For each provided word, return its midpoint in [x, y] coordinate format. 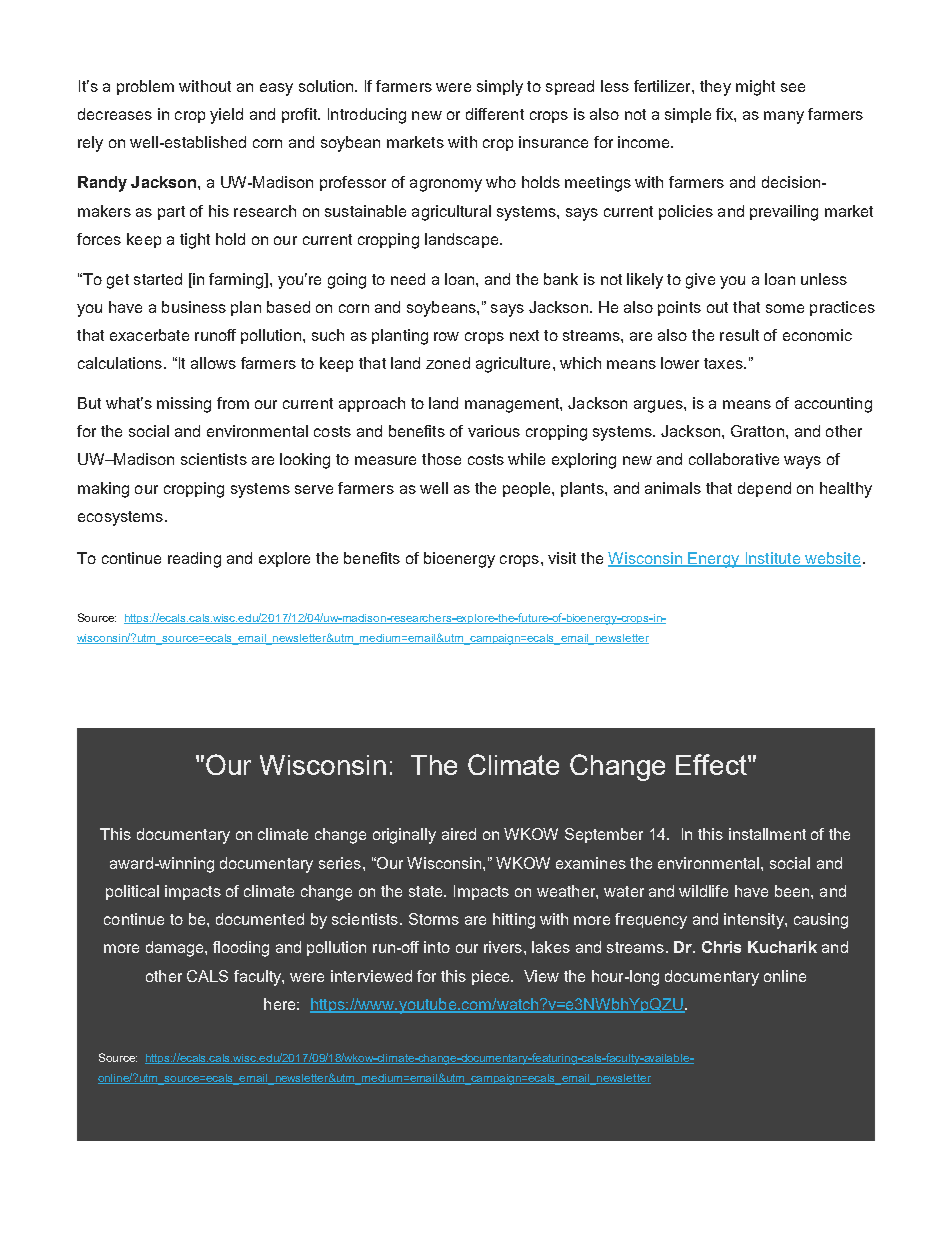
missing [184, 405]
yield [226, 116]
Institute [773, 559]
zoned [448, 363]
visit [562, 558]
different [495, 114]
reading [194, 560]
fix [725, 114]
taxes [724, 363]
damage [176, 949]
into [437, 947]
